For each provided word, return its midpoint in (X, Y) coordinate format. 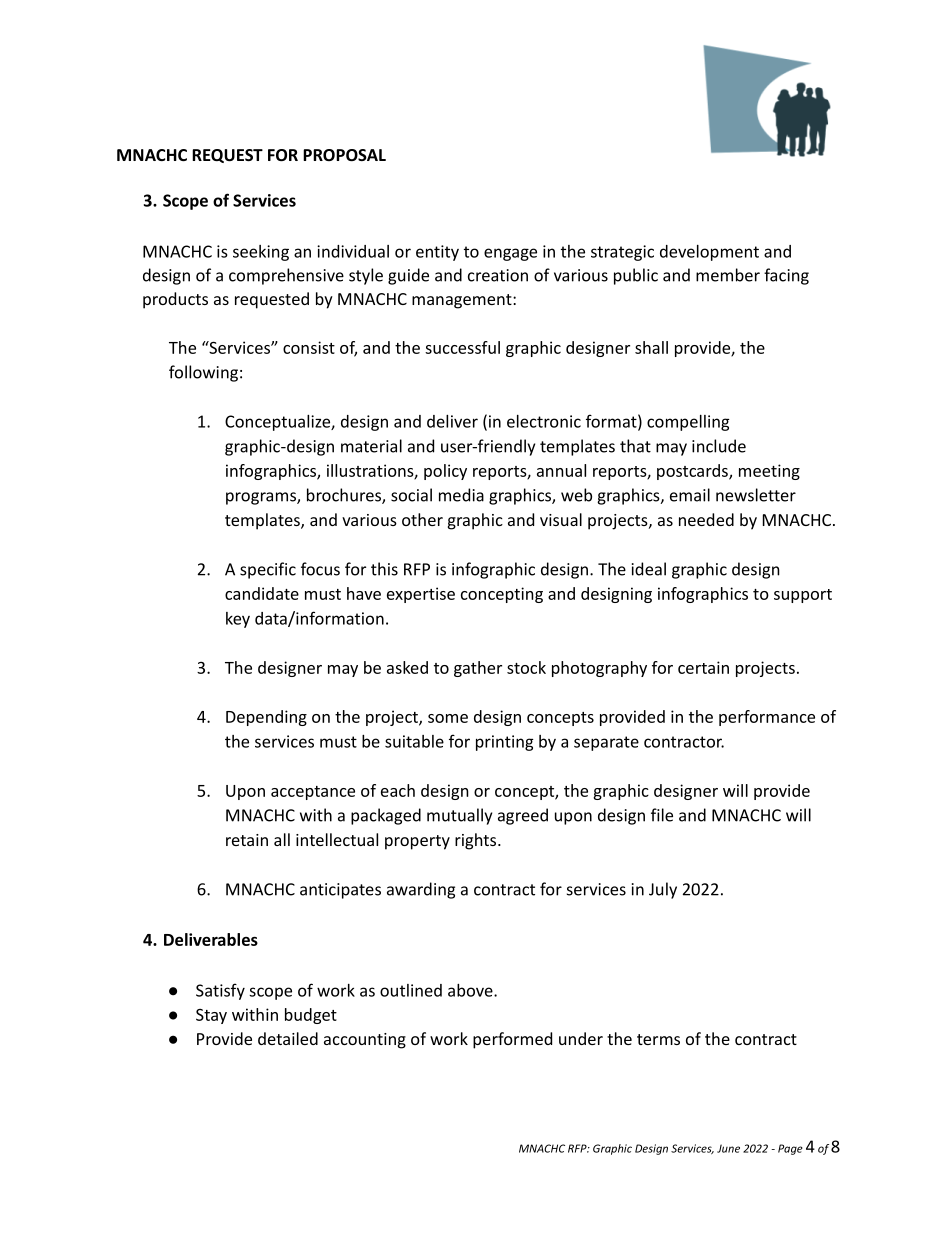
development (709, 253)
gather (478, 669)
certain (703, 667)
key (238, 620)
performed (512, 1040)
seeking (261, 253)
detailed (288, 1038)
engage (510, 254)
